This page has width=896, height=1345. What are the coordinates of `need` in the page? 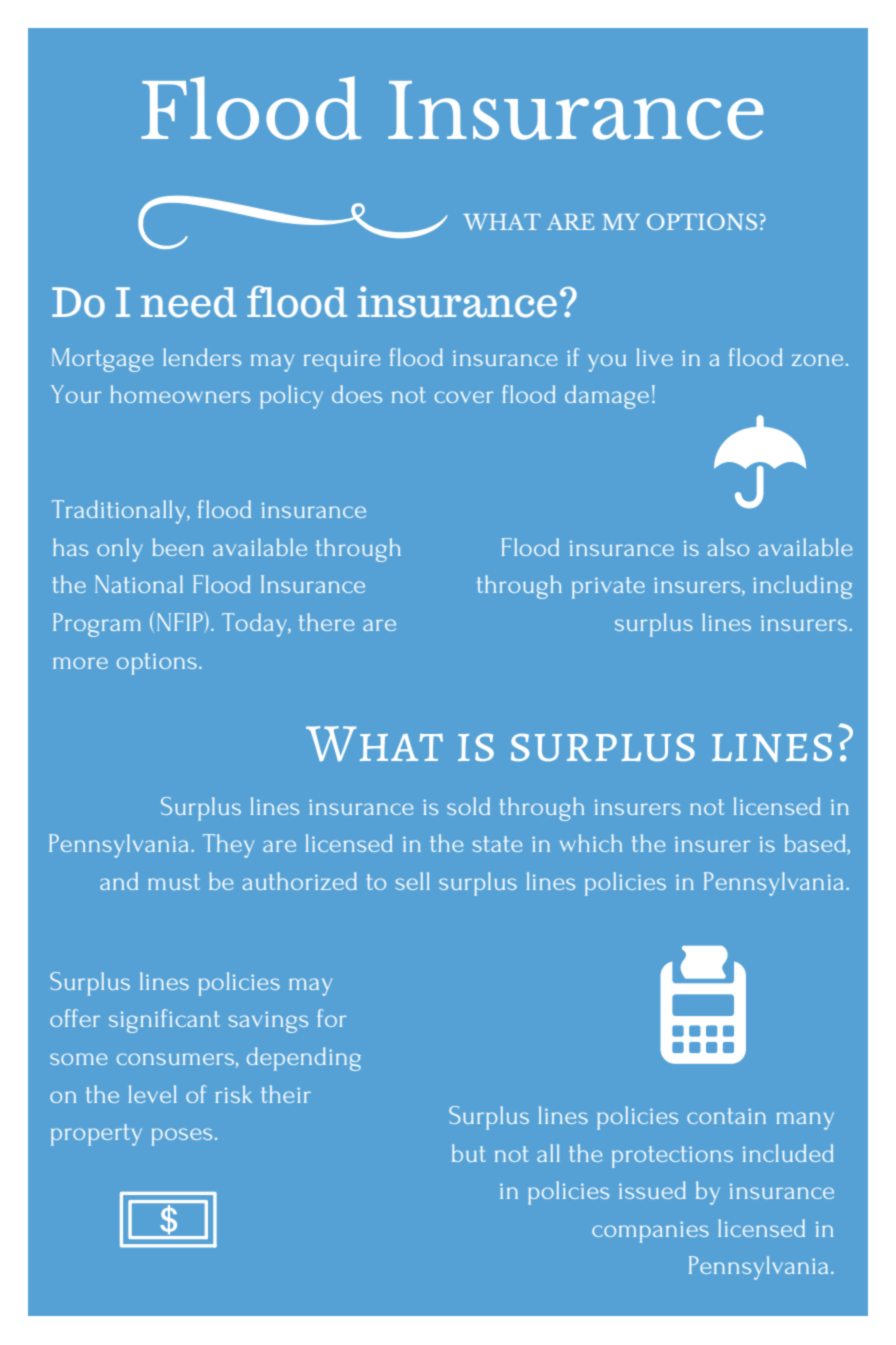 It's located at (189, 302).
